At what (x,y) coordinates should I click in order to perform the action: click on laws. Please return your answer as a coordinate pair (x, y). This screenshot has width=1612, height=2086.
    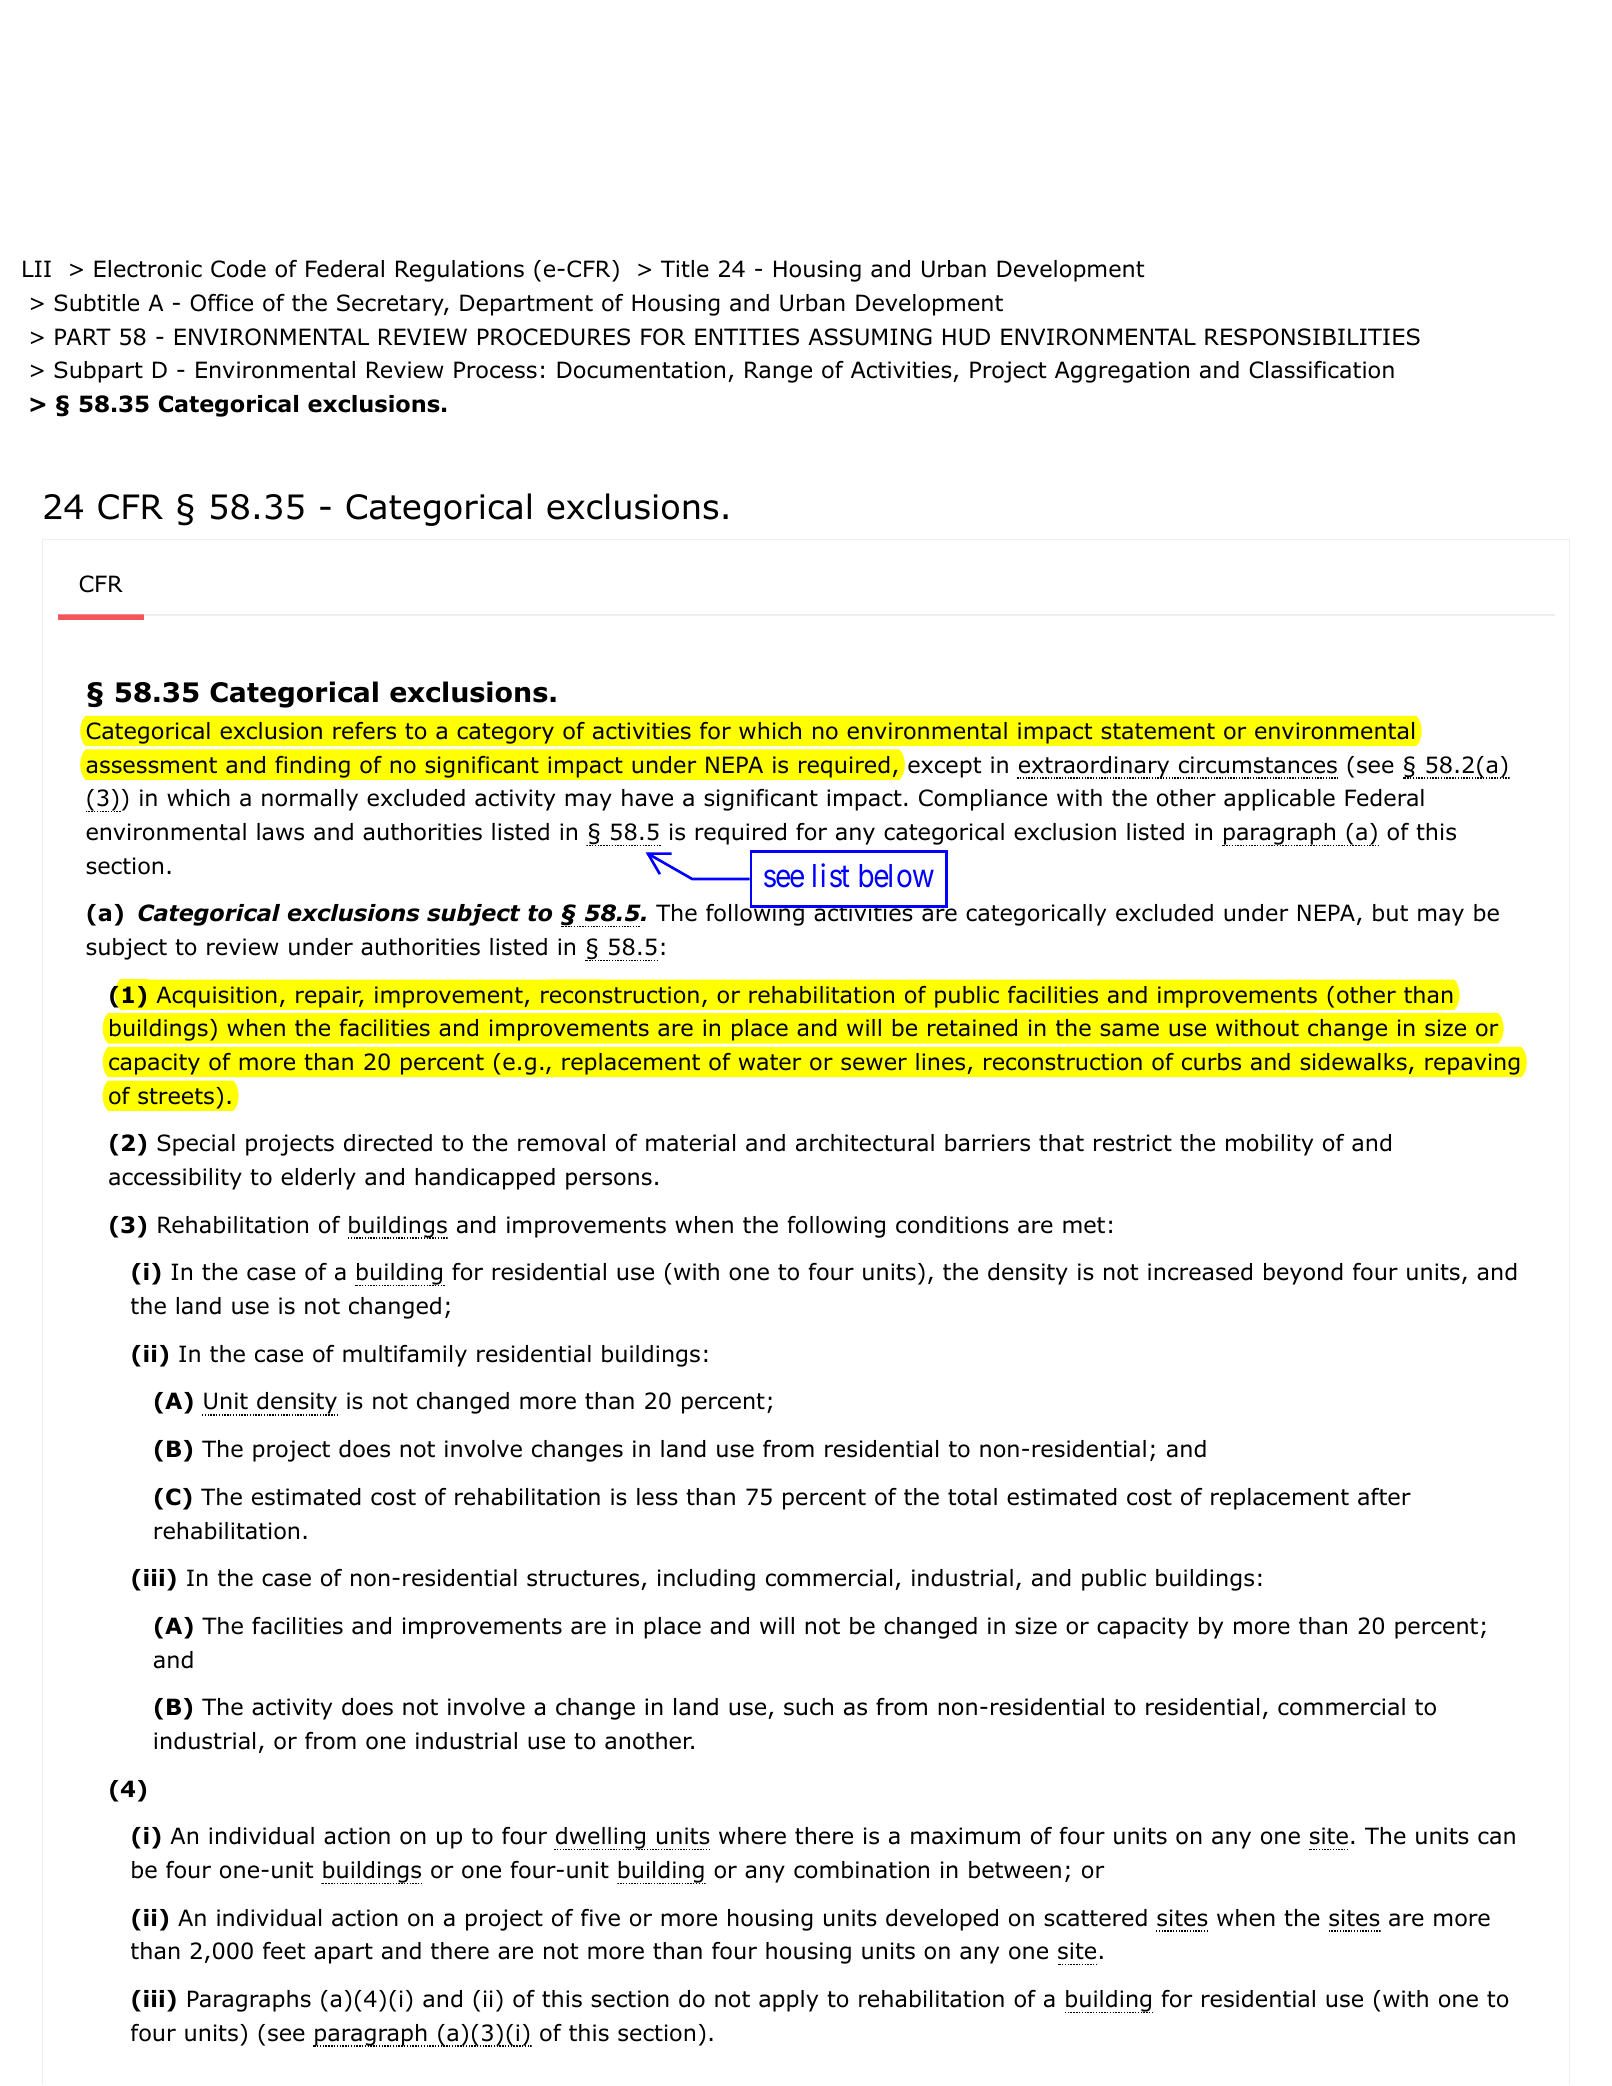
    Looking at the image, I should click on (280, 832).
